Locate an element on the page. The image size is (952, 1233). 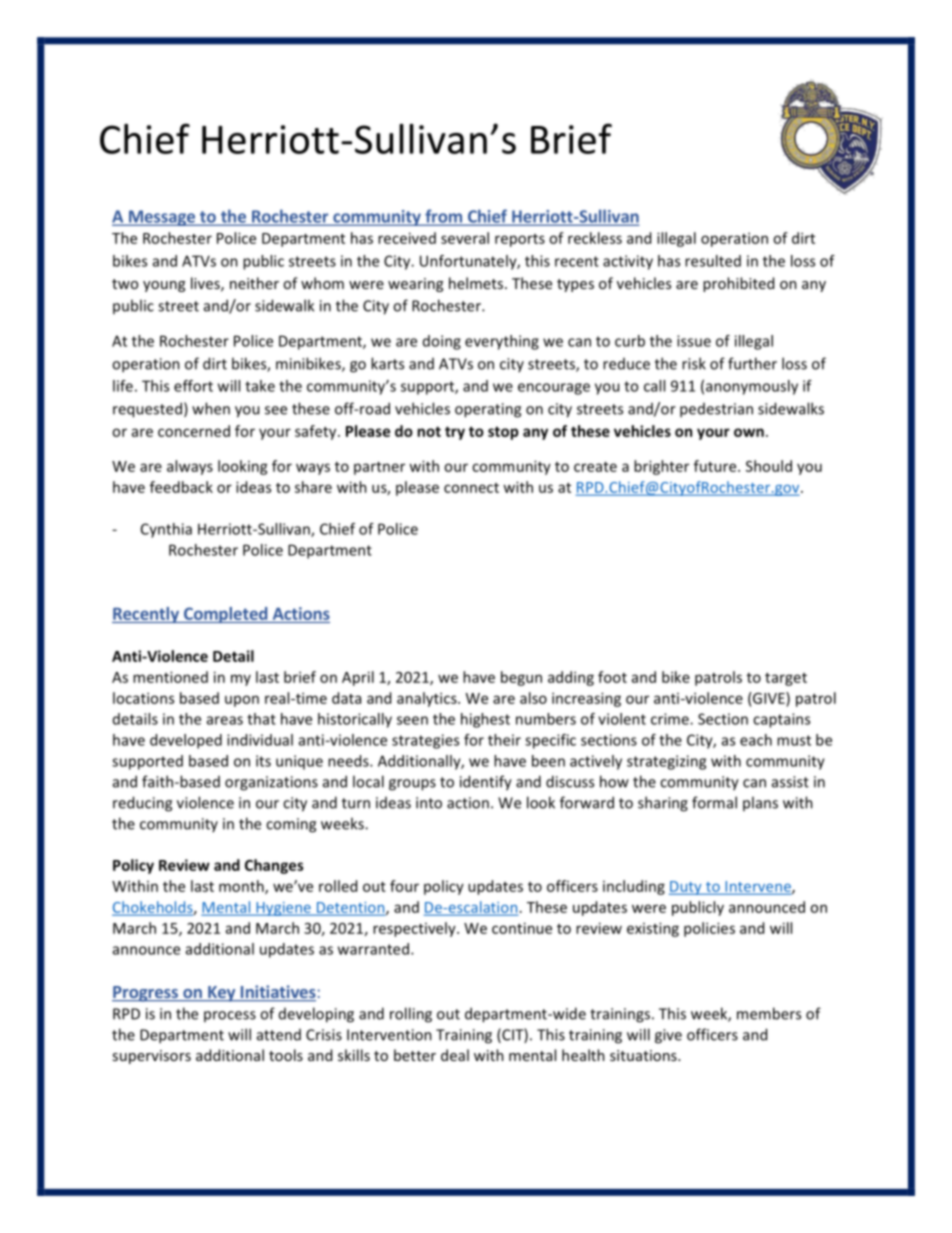
members is located at coordinates (769, 1013).
